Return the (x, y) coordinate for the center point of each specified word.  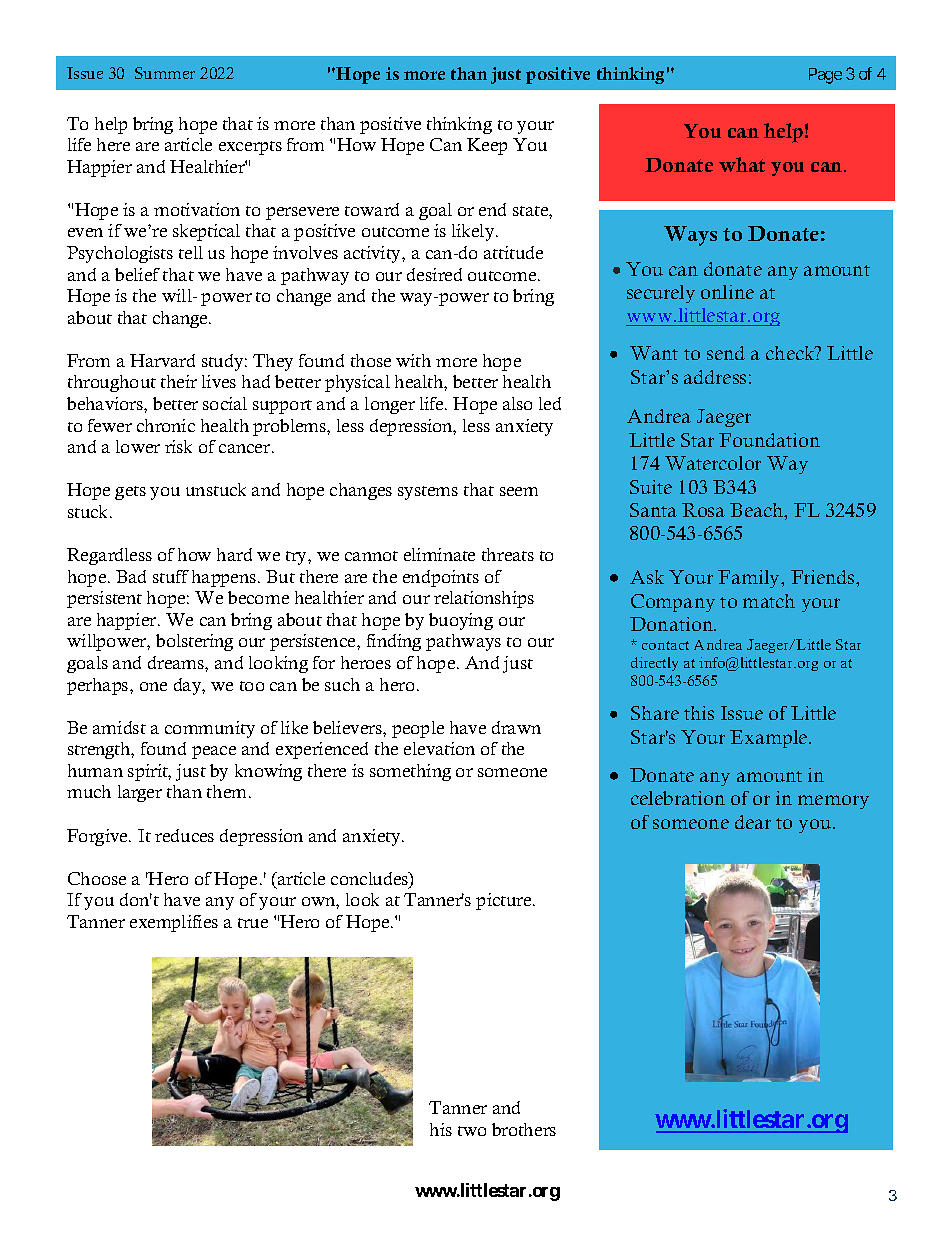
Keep (487, 146)
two (472, 1131)
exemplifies (174, 923)
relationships (484, 599)
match (769, 601)
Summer (165, 73)
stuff (171, 576)
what (742, 164)
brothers (524, 1129)
